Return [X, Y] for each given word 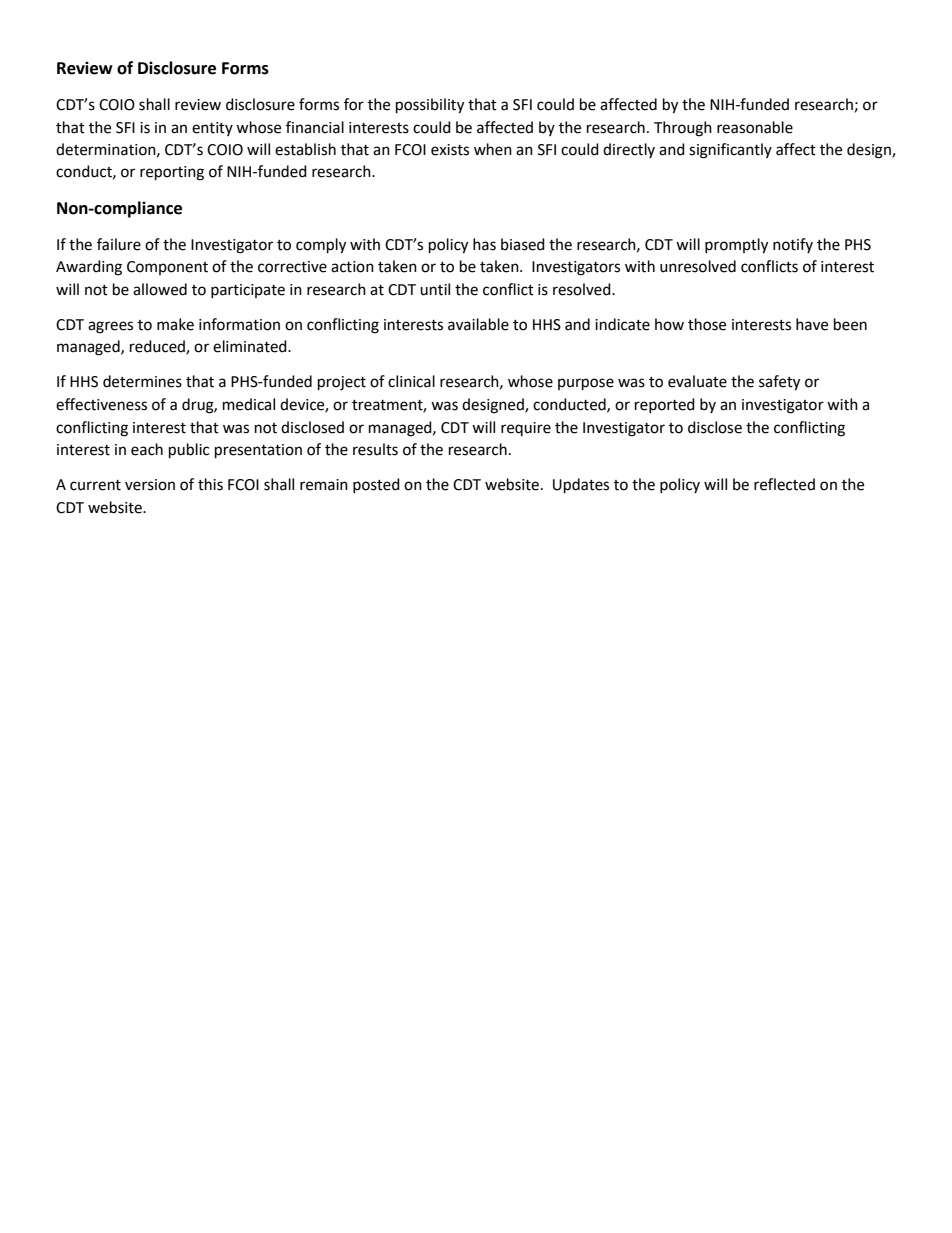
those [707, 324]
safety [779, 383]
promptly [736, 246]
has [484, 244]
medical [249, 404]
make [175, 324]
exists [450, 150]
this [210, 484]
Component [167, 268]
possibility [430, 106]
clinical [411, 381]
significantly [730, 151]
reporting [172, 173]
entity [212, 129]
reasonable [755, 127]
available [478, 324]
